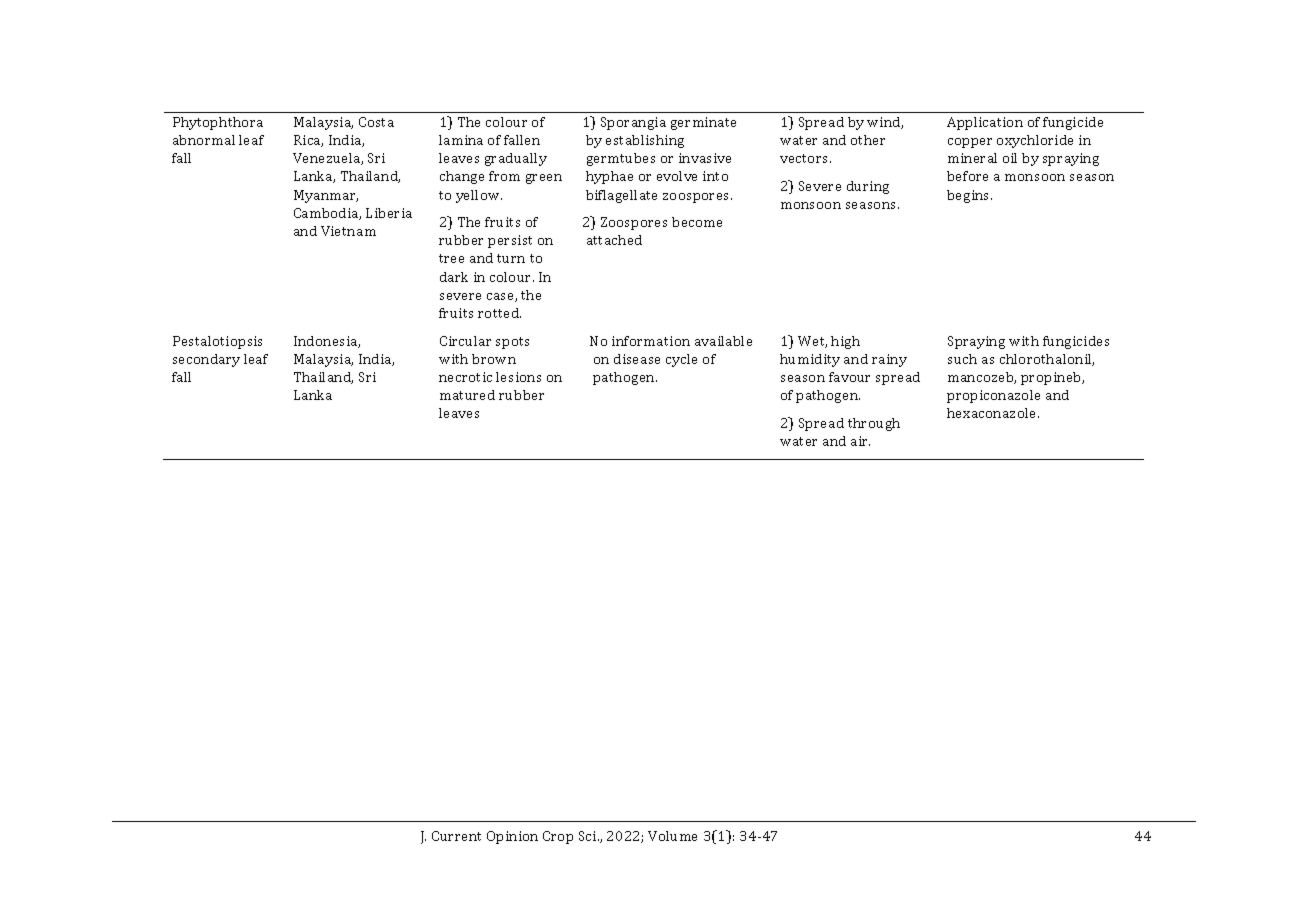 The height and width of the document is (924, 1308). I want to click on lesions, so click(518, 377).
